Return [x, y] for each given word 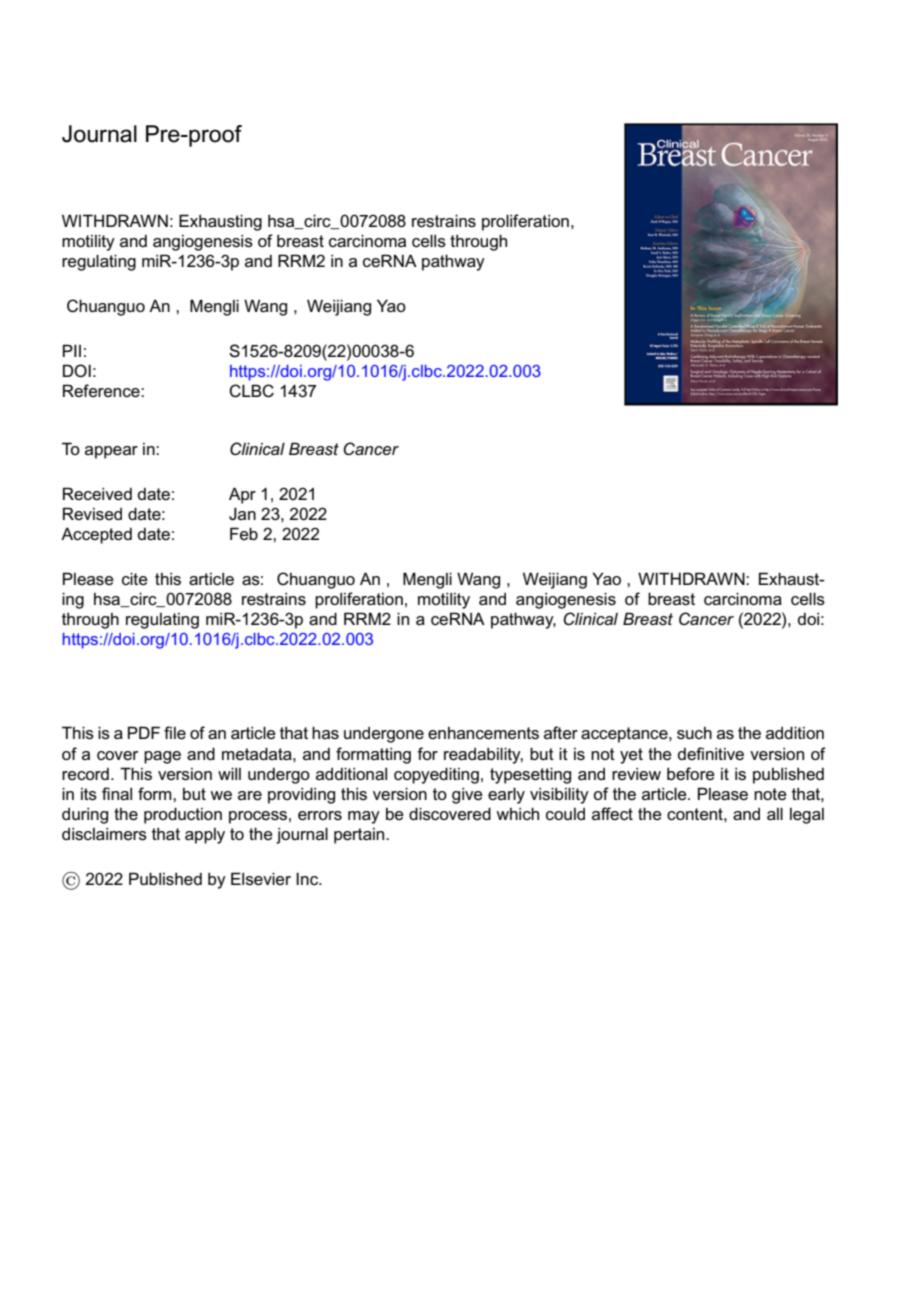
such [694, 733]
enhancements [483, 733]
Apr [242, 495]
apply [205, 836]
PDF [144, 732]
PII [72, 350]
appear [111, 452]
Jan [242, 513]
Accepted [96, 535]
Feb [244, 534]
